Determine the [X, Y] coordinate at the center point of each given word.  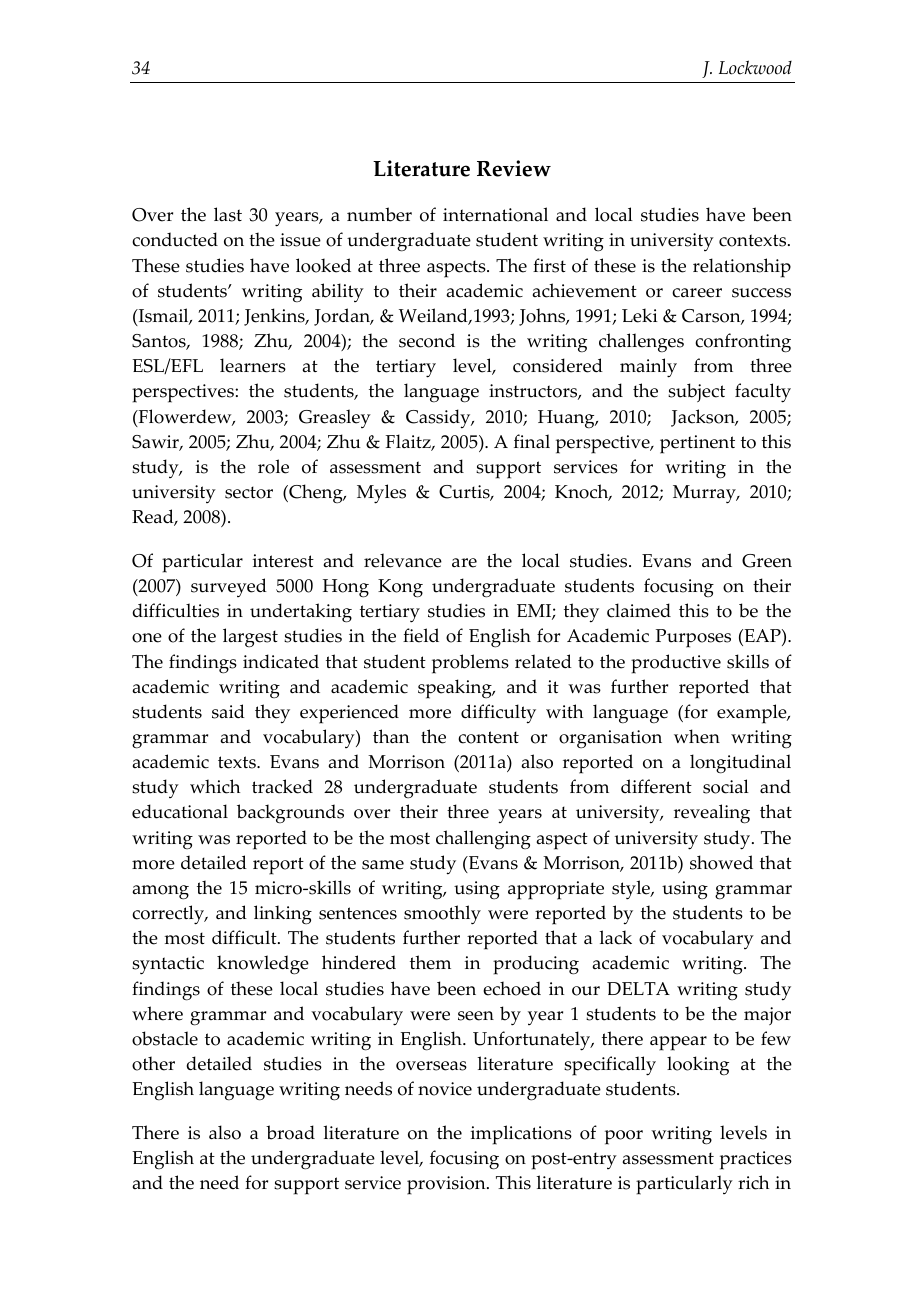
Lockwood [755, 67]
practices [756, 1160]
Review [514, 168]
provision [447, 1185]
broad [290, 1132]
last [228, 214]
